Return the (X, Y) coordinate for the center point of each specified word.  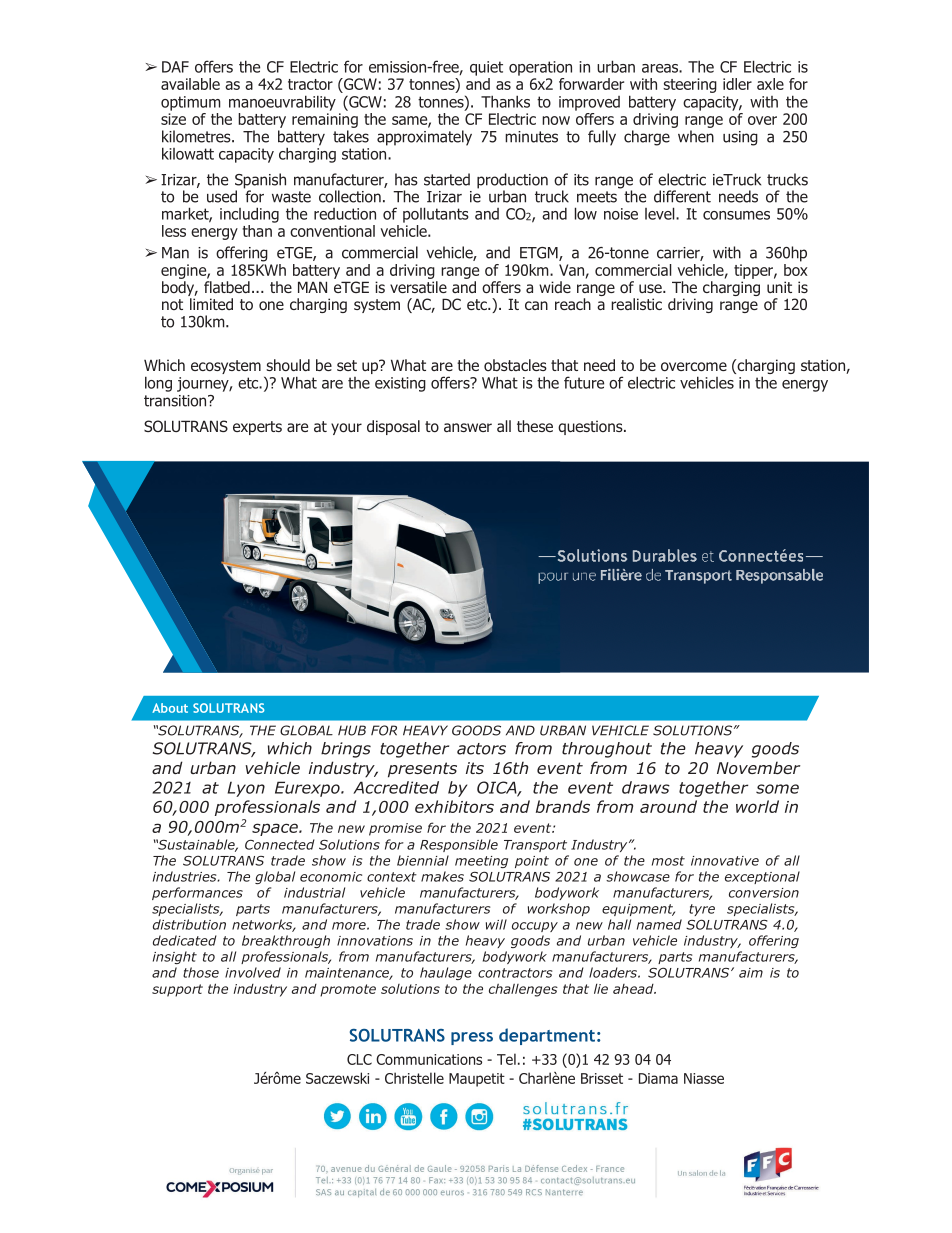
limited (211, 304)
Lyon (246, 789)
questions (591, 427)
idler (737, 84)
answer (468, 427)
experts (257, 428)
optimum (191, 103)
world (757, 806)
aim (751, 973)
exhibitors (454, 806)
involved (253, 972)
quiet (486, 68)
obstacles (515, 365)
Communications (429, 1059)
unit (779, 287)
